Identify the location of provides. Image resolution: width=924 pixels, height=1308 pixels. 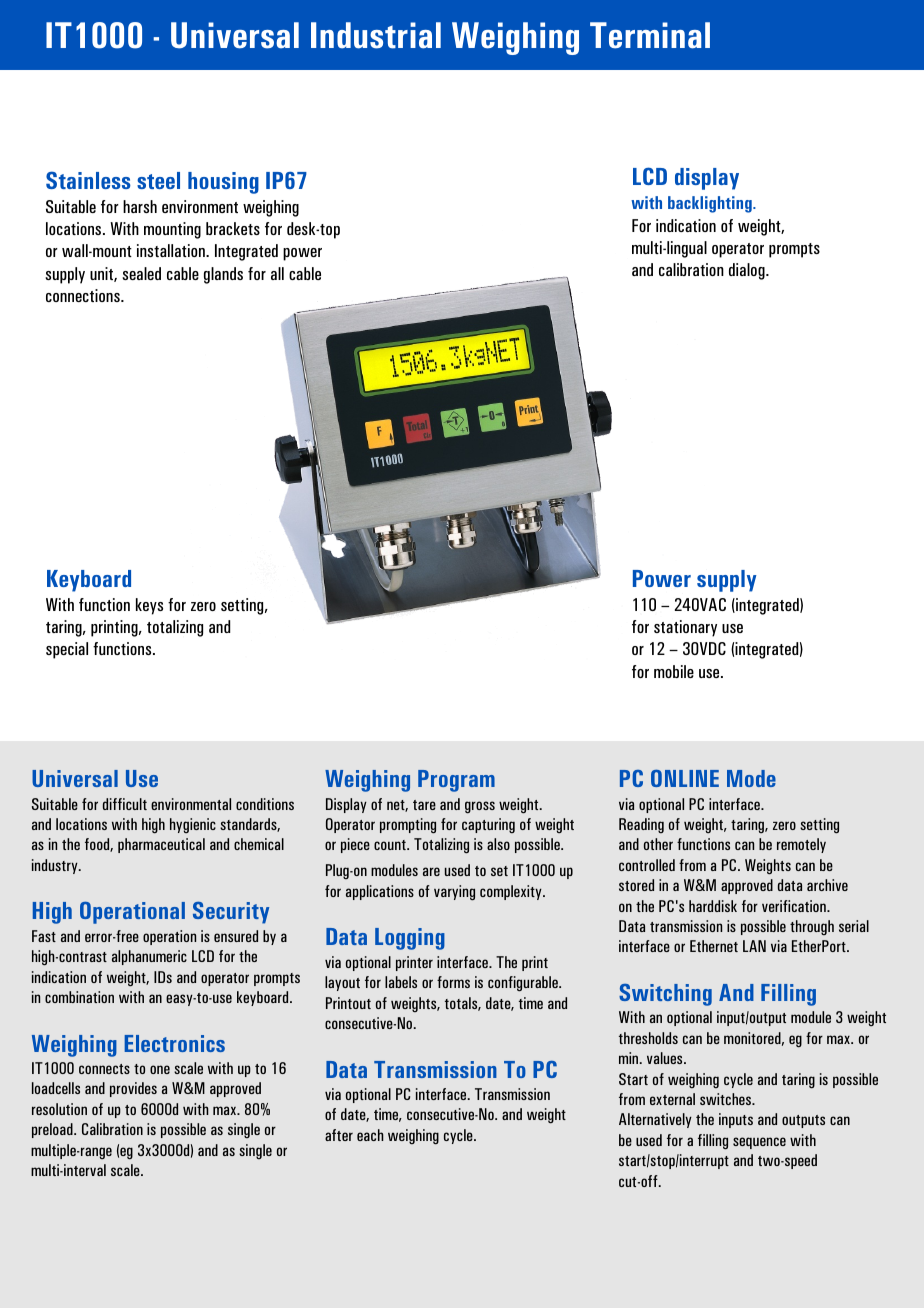
(133, 1089).
